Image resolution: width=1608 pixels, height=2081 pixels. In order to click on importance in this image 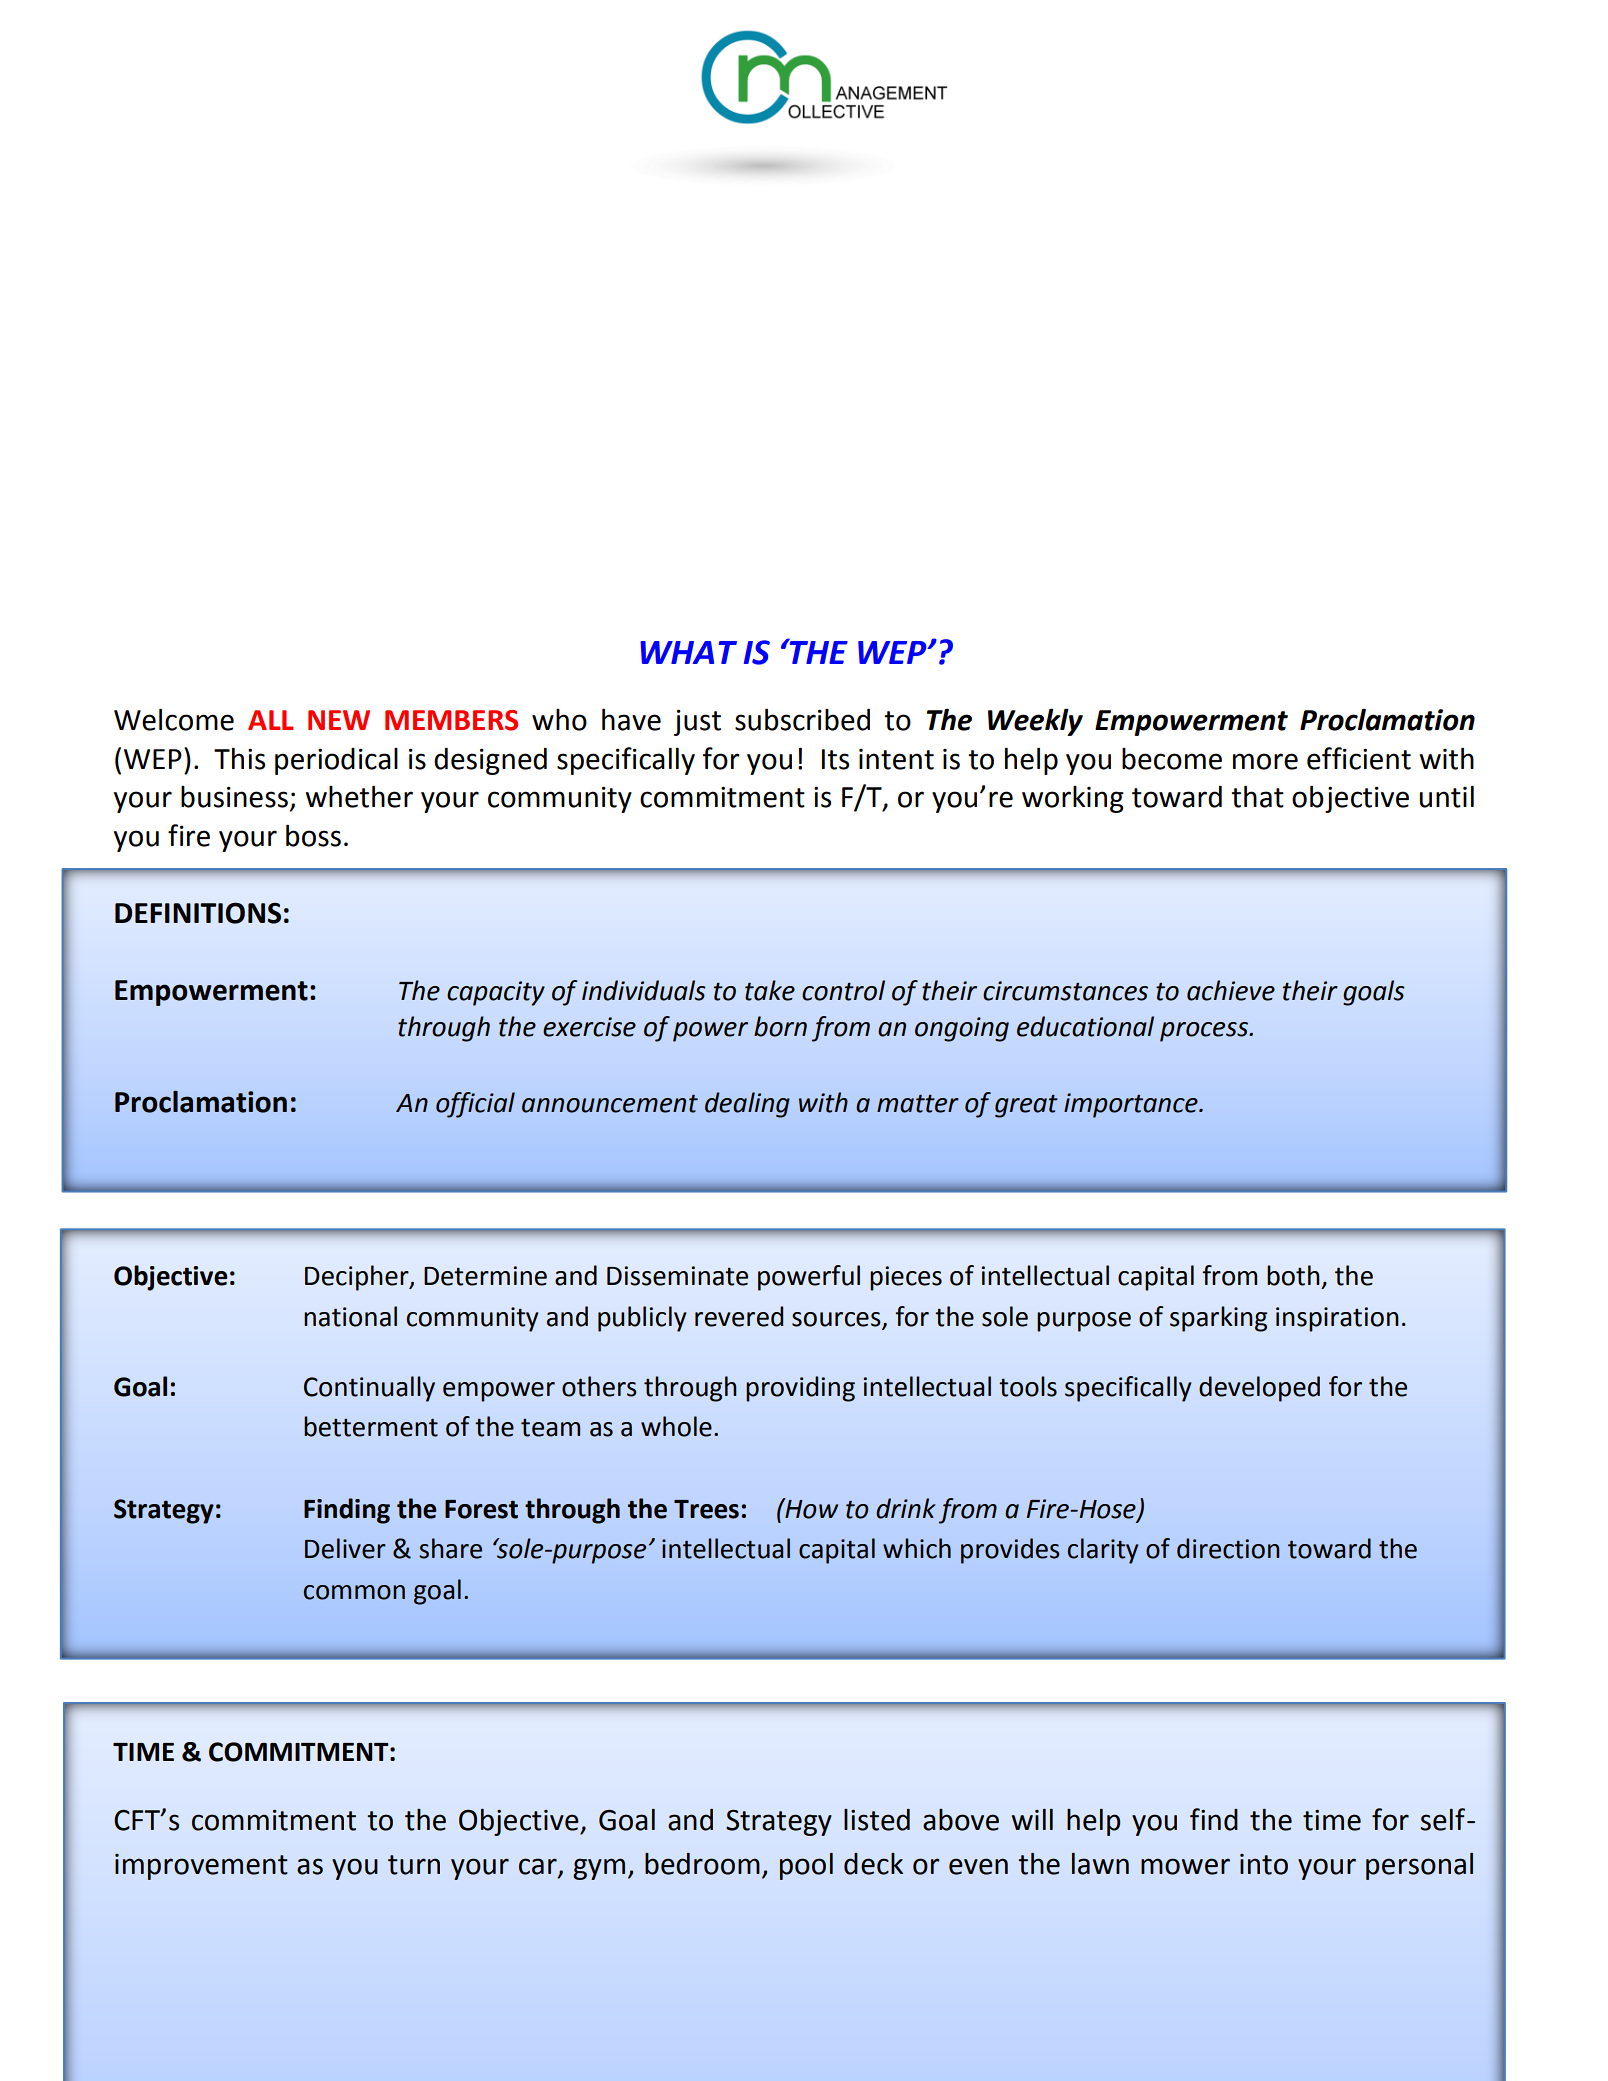, I will do `click(1132, 1105)`.
